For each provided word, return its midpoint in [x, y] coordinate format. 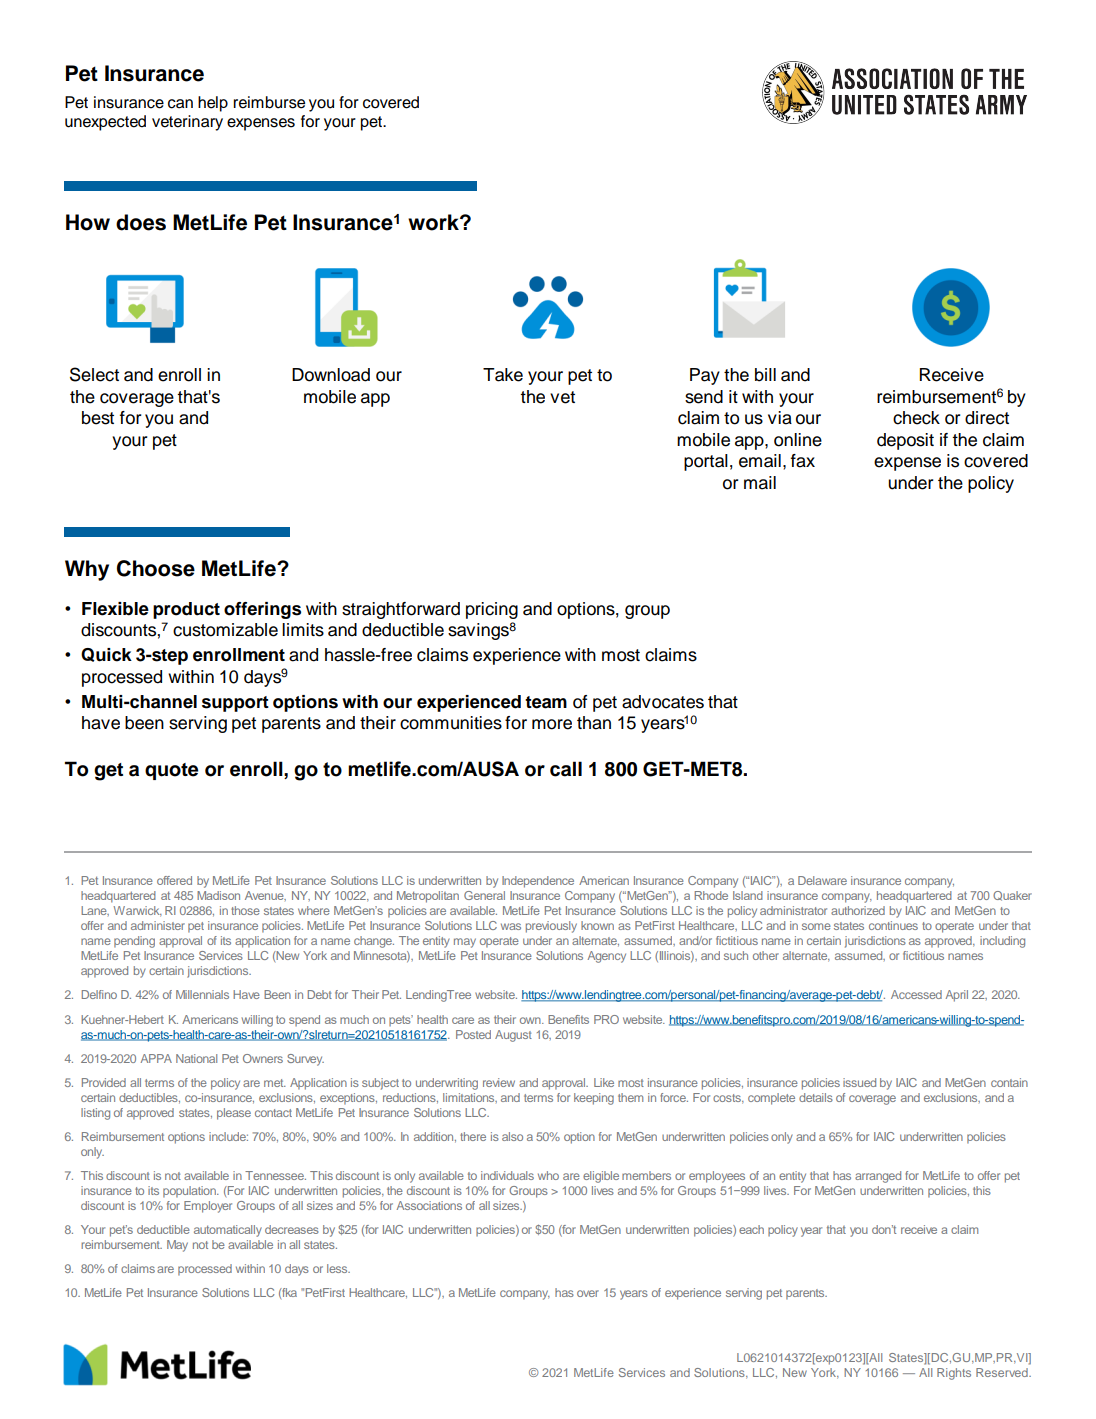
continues [893, 925]
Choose [156, 568]
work [434, 222]
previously [551, 927]
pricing [492, 610]
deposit [905, 441]
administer [158, 925]
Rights [954, 1374]
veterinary [187, 123]
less [338, 1268]
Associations [429, 1205]
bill [765, 375]
